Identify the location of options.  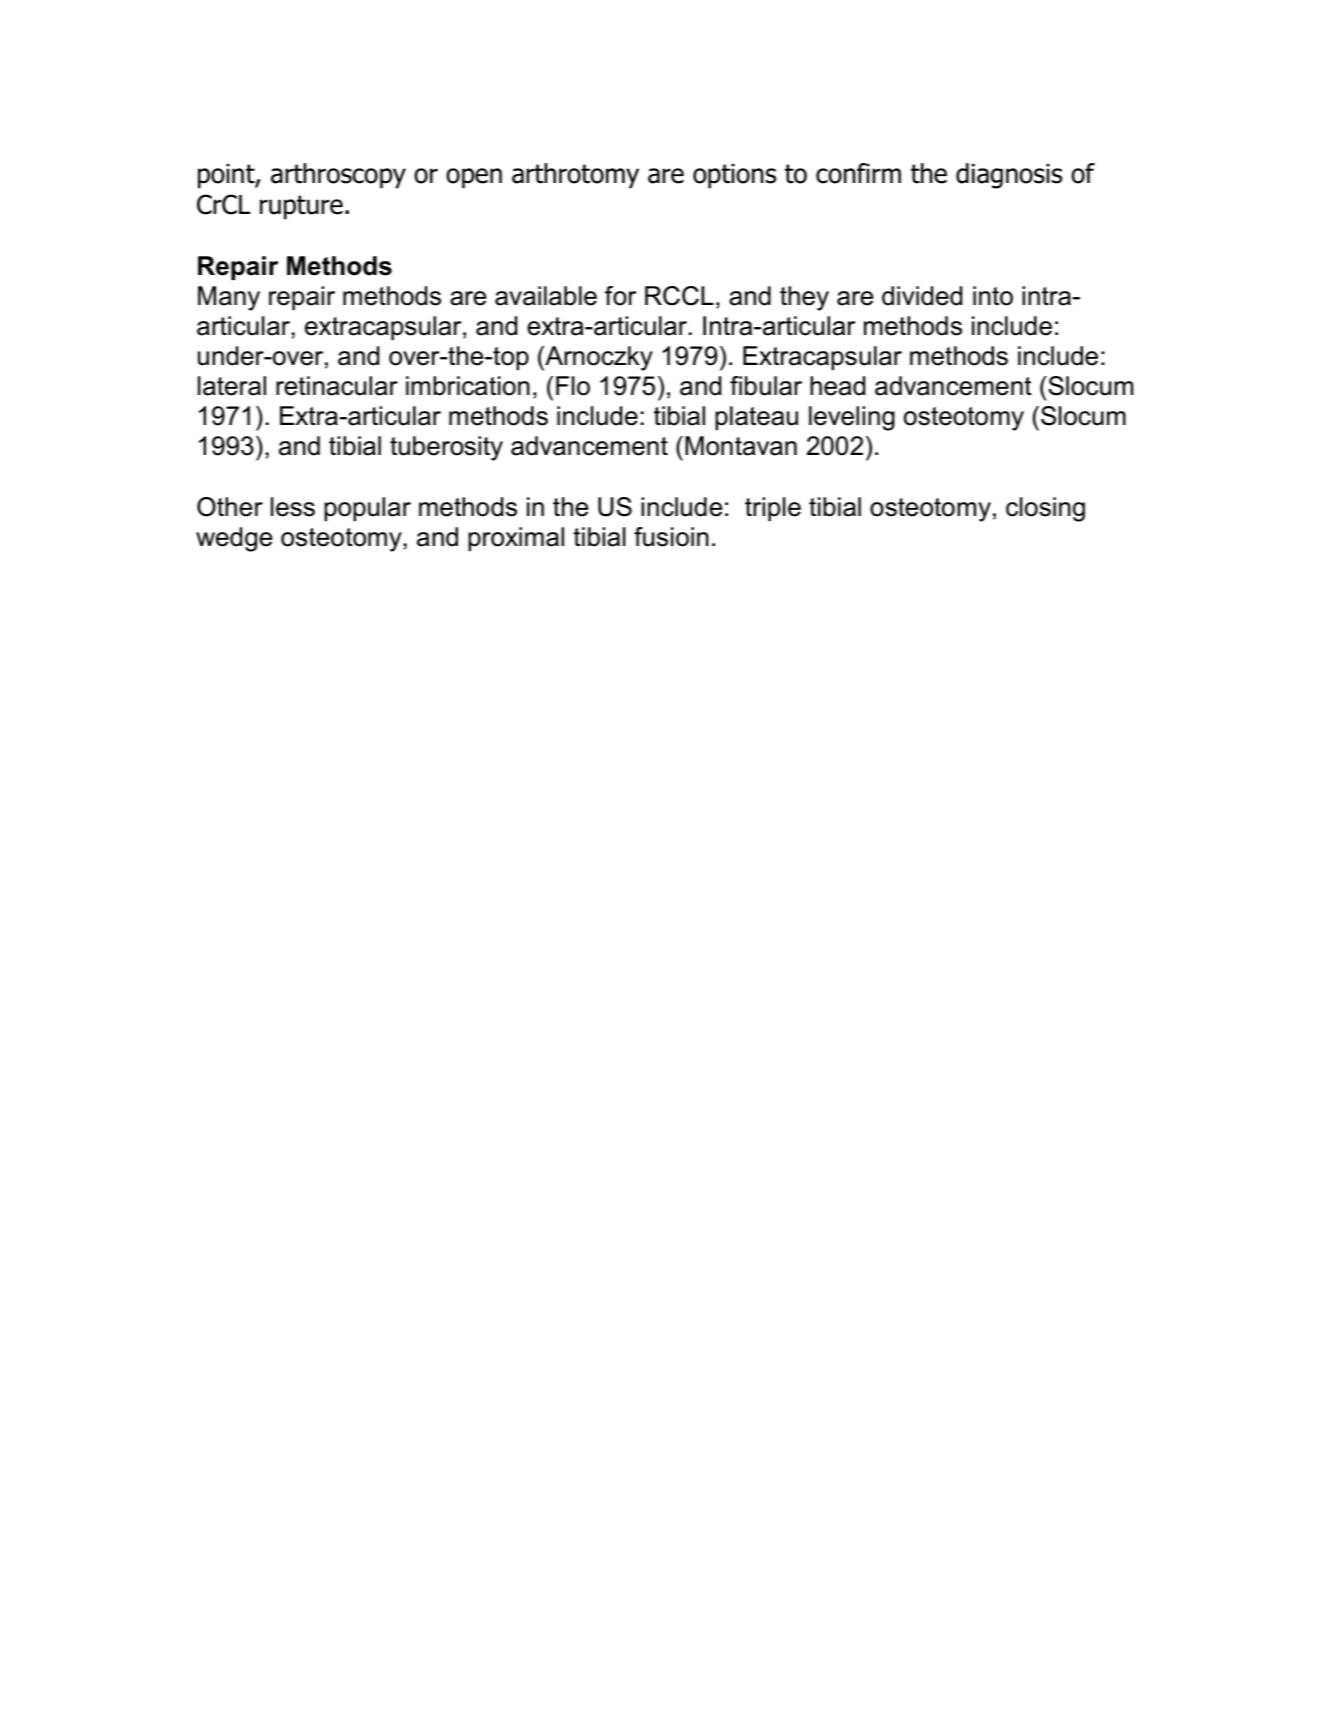
(734, 176).
